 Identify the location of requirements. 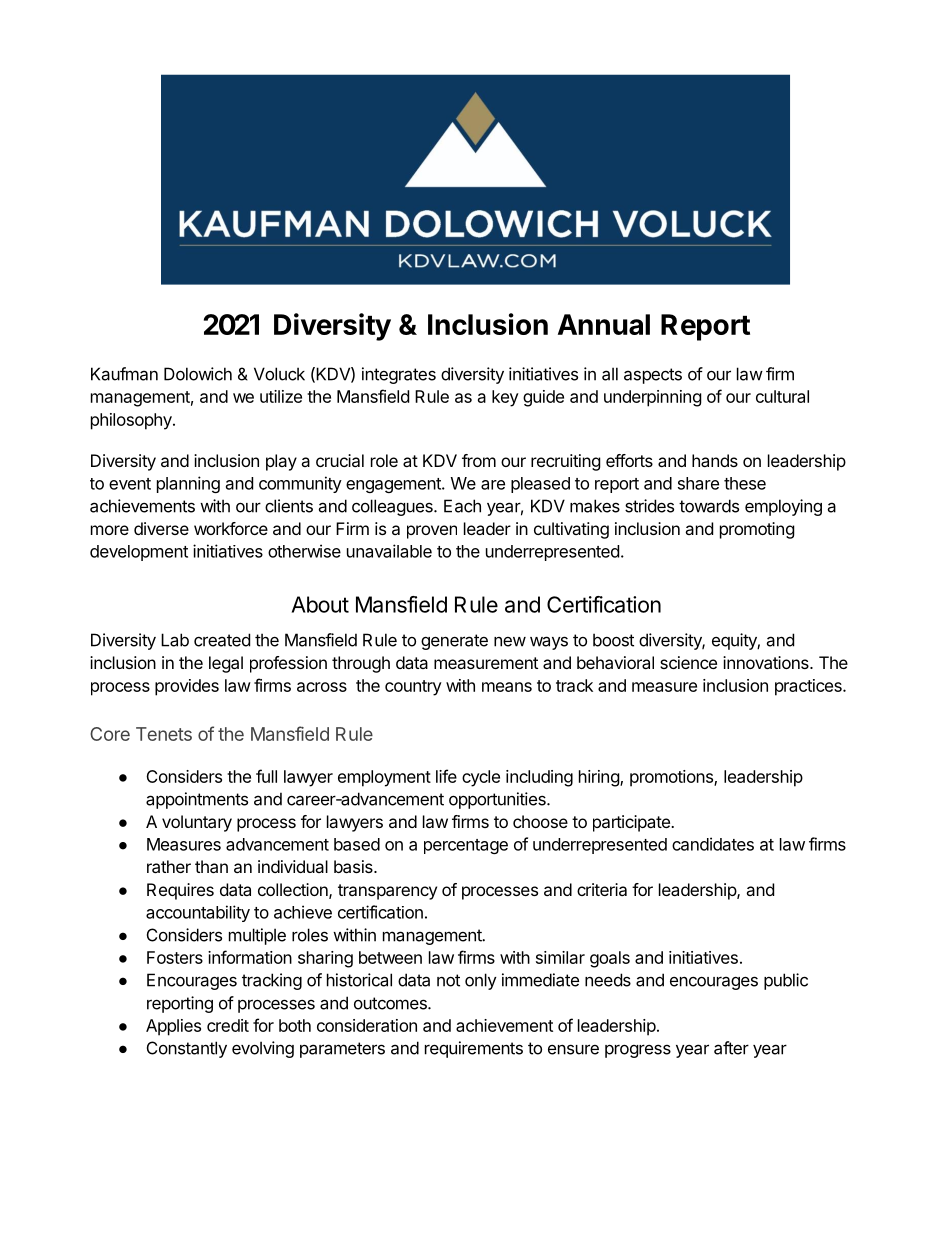
(474, 1049).
